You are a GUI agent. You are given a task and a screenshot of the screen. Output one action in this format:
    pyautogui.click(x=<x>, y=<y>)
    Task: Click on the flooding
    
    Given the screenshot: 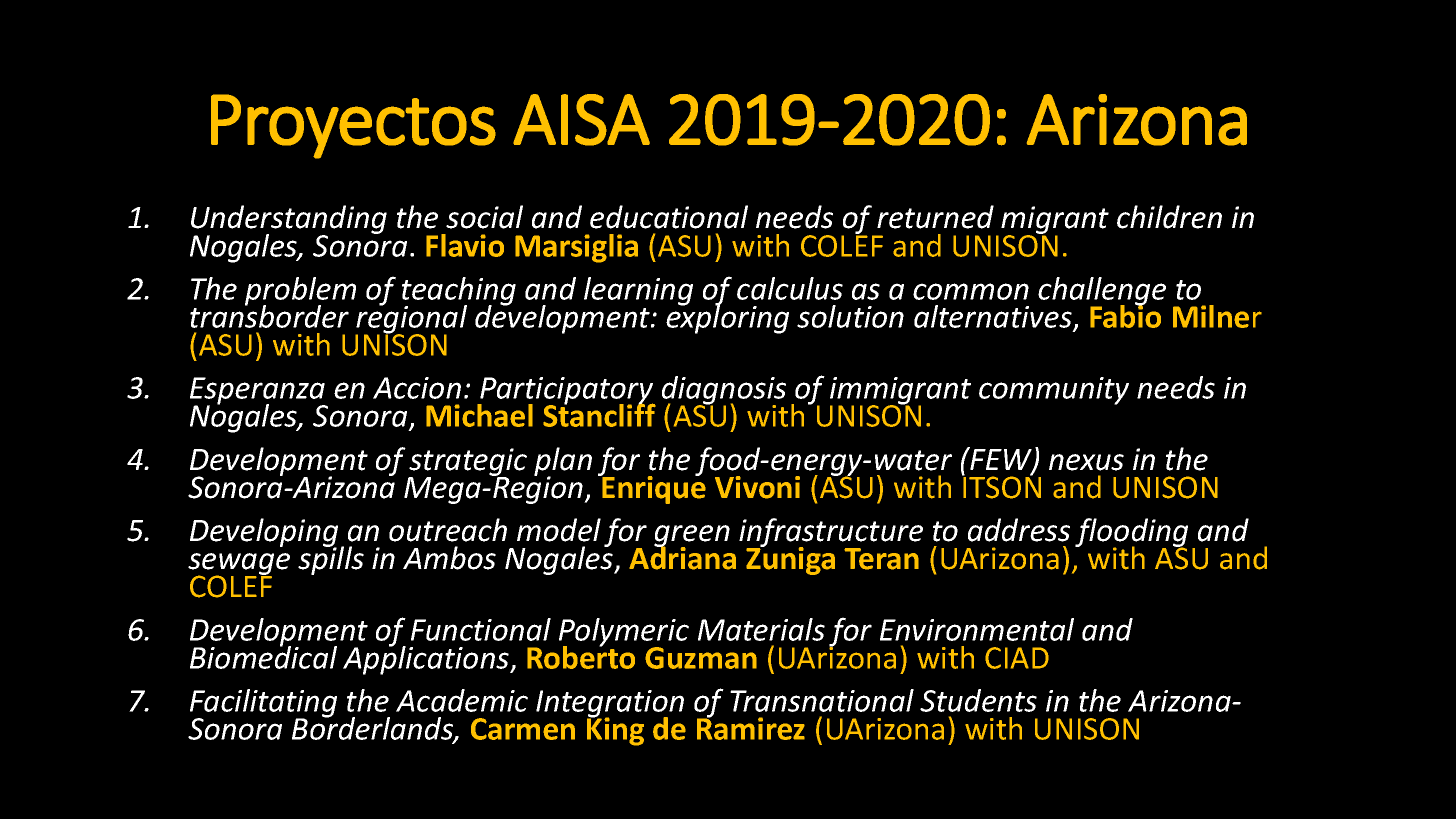 What is the action you would take?
    pyautogui.click(x=1131, y=534)
